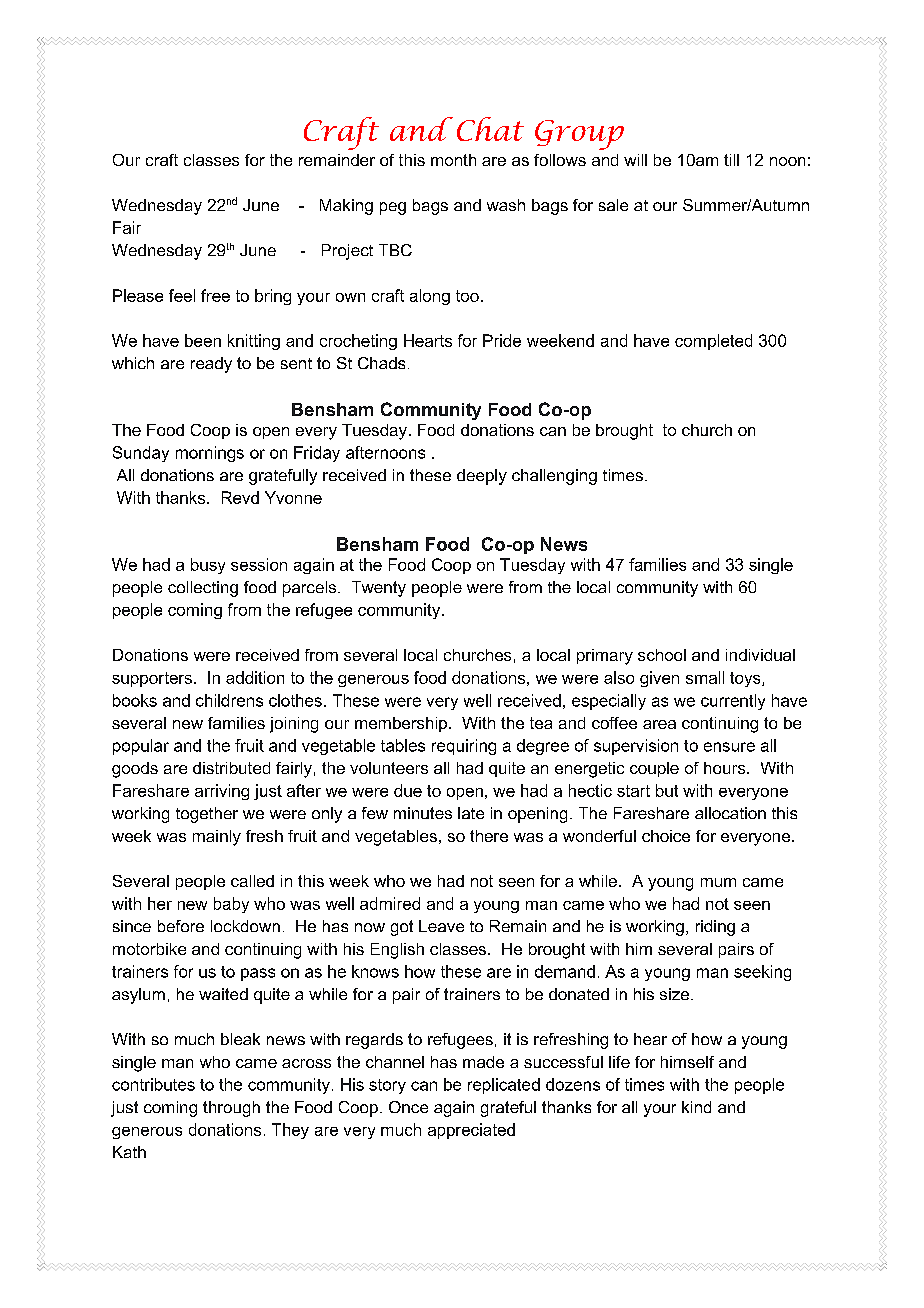 Image resolution: width=924 pixels, height=1308 pixels. What do you see at coordinates (346, 207) in the screenshot?
I see `Making` at bounding box center [346, 207].
